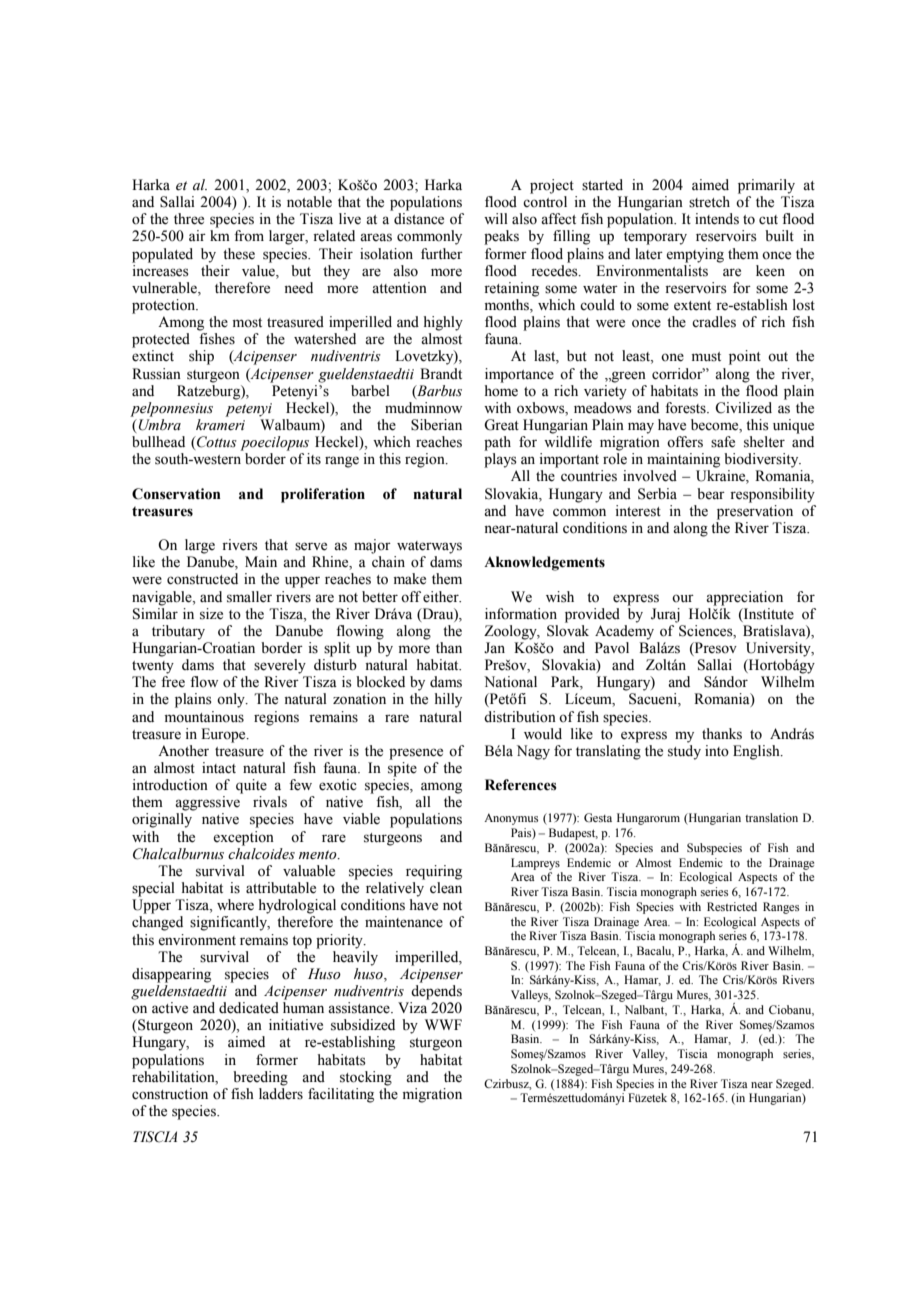  I want to click on Restricted, so click(732, 906).
